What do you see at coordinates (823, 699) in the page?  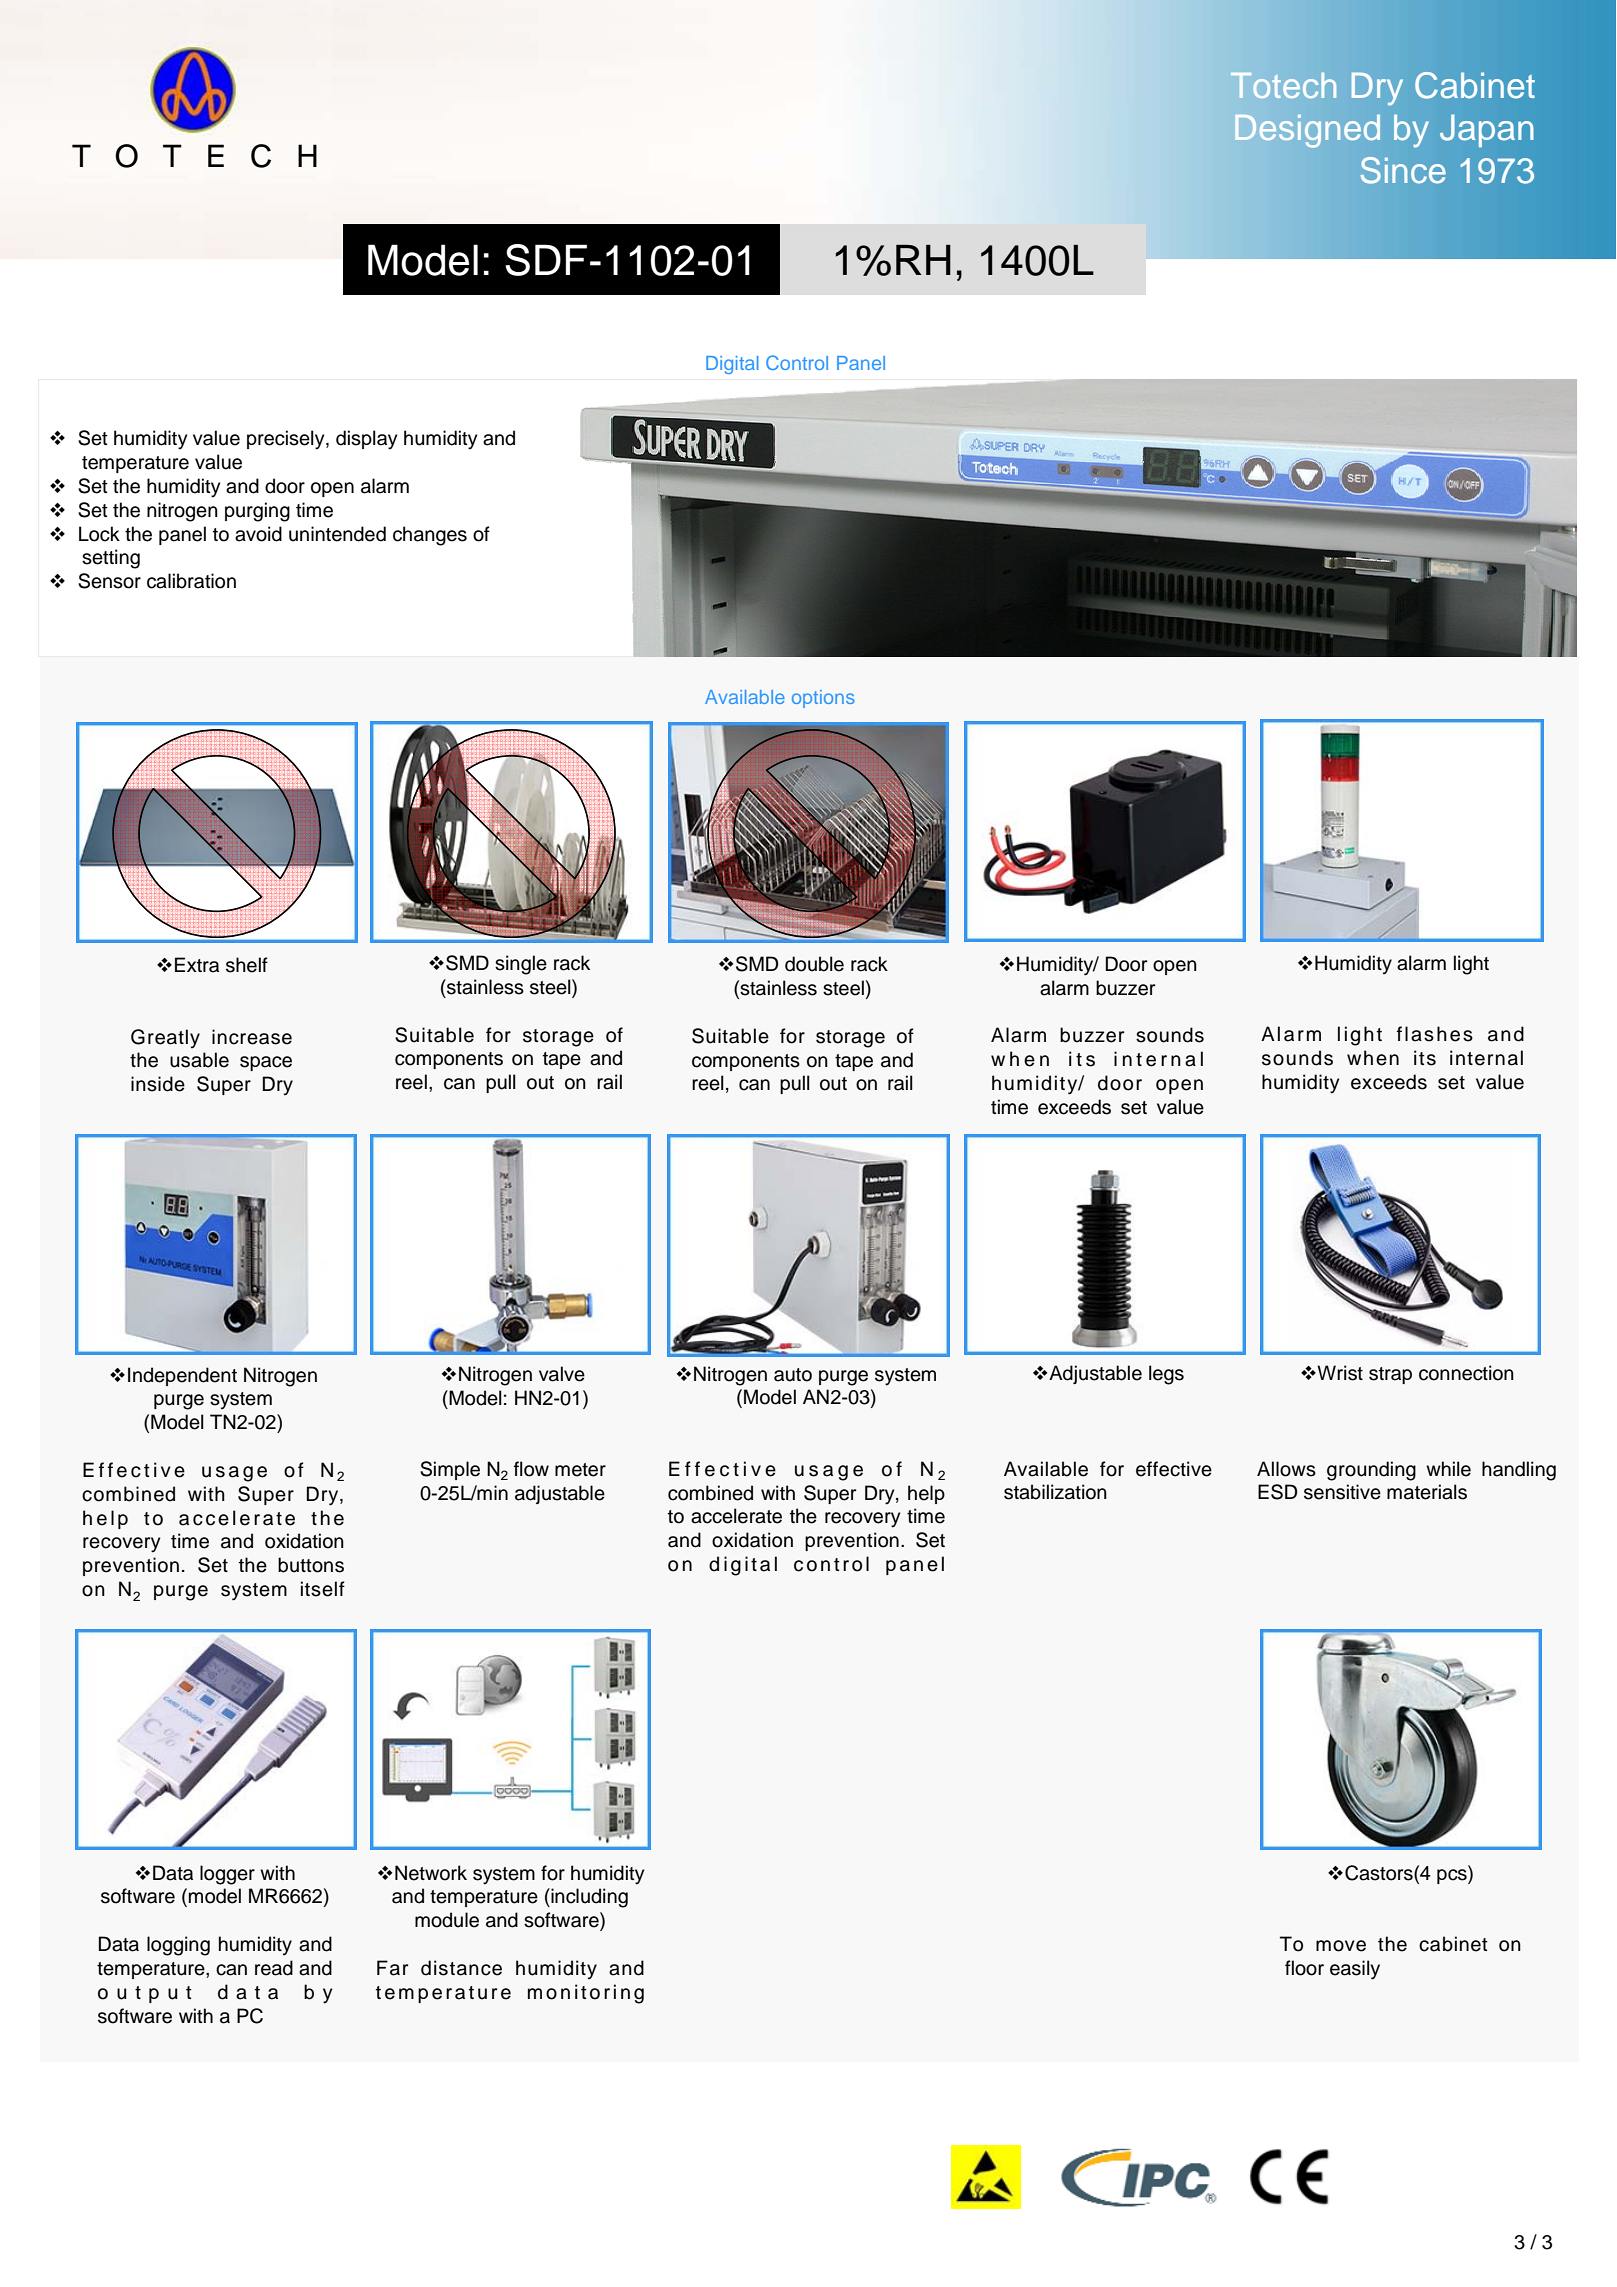 I see `options` at bounding box center [823, 699].
